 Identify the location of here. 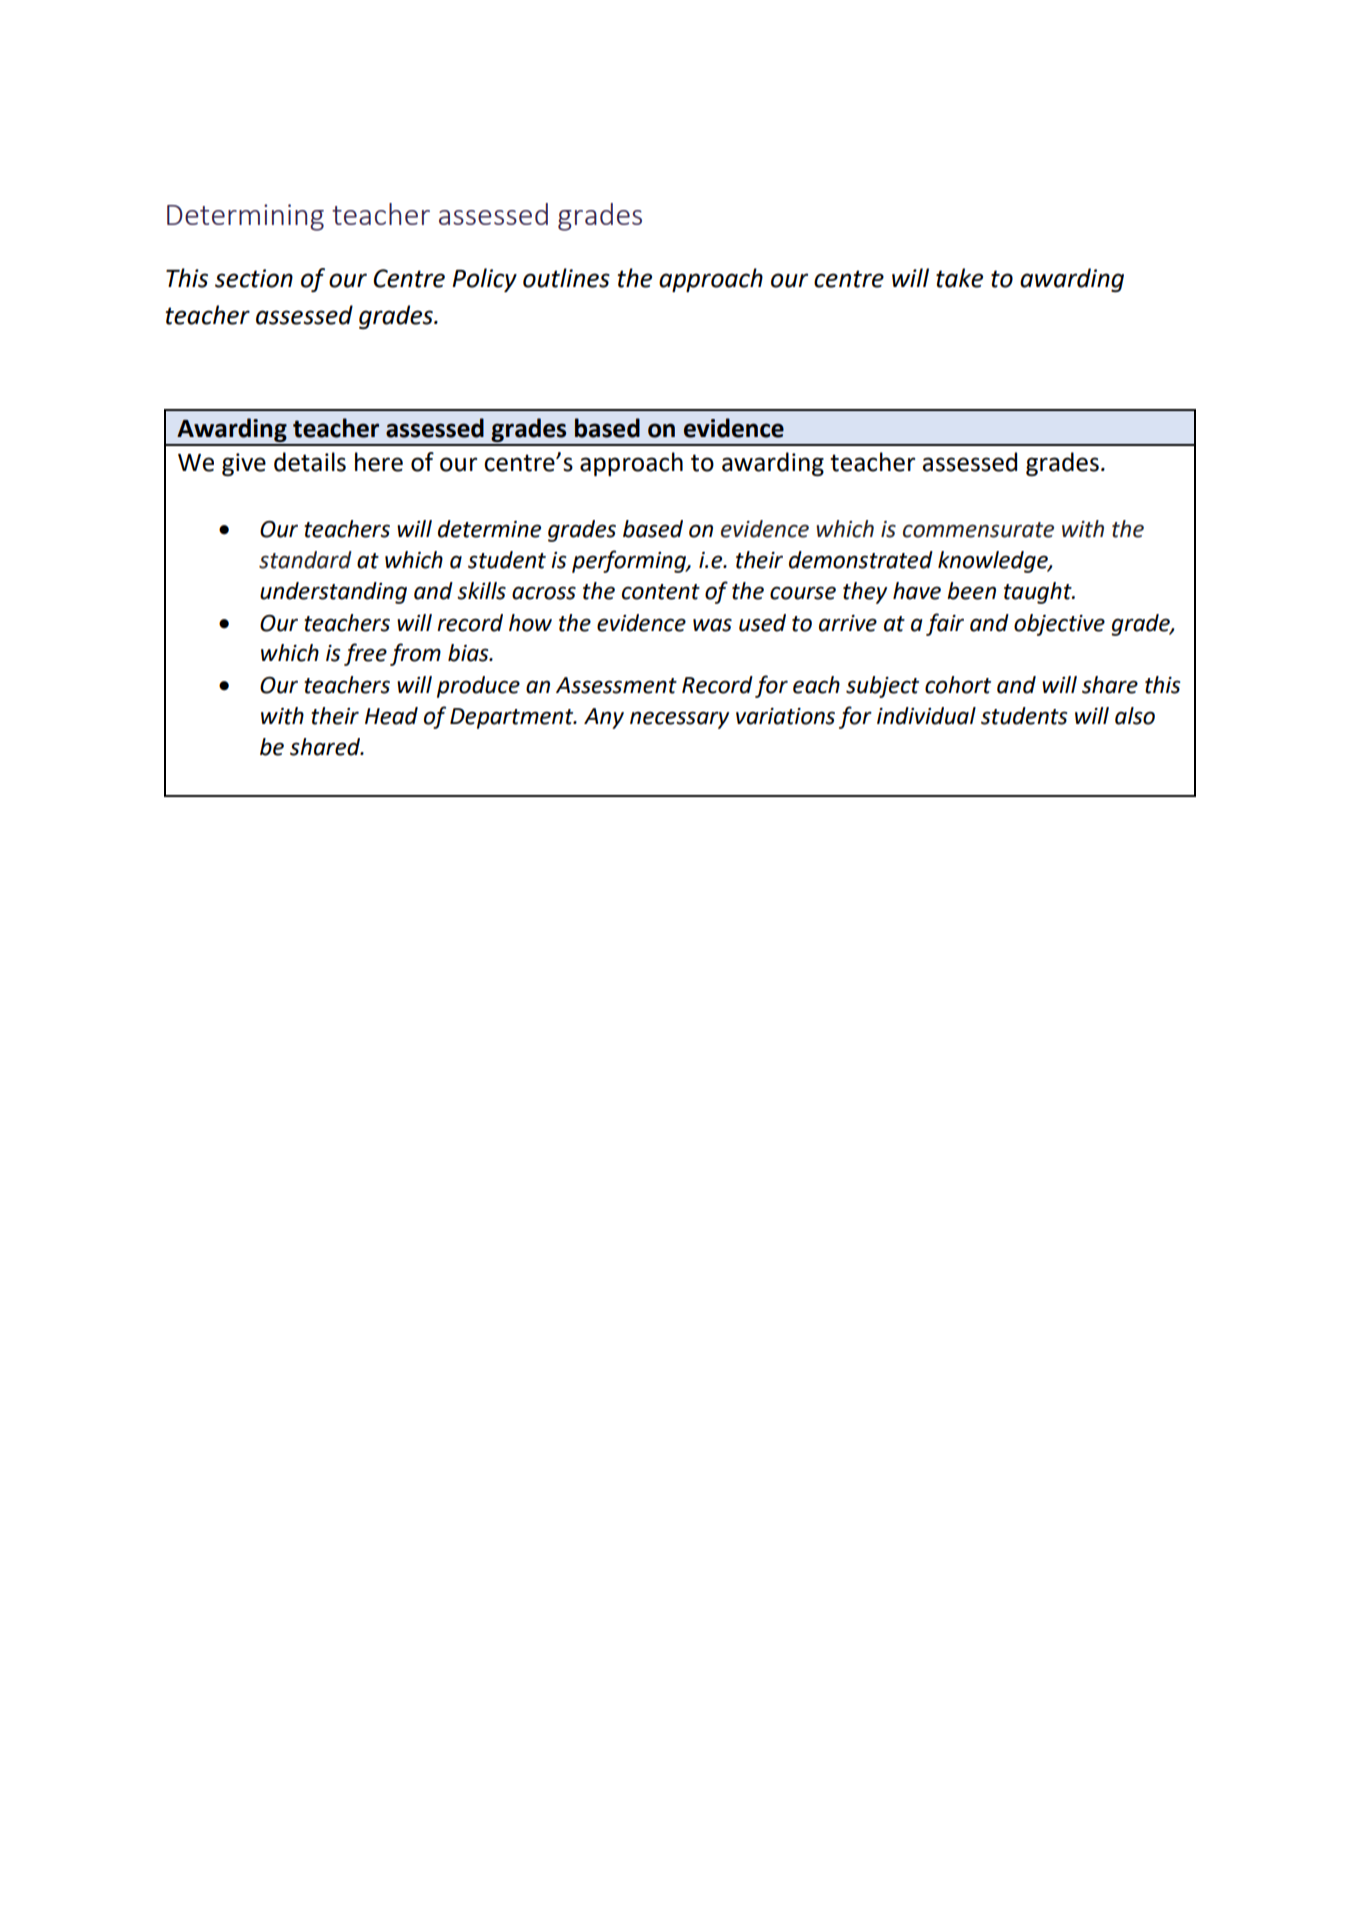
(379, 462).
